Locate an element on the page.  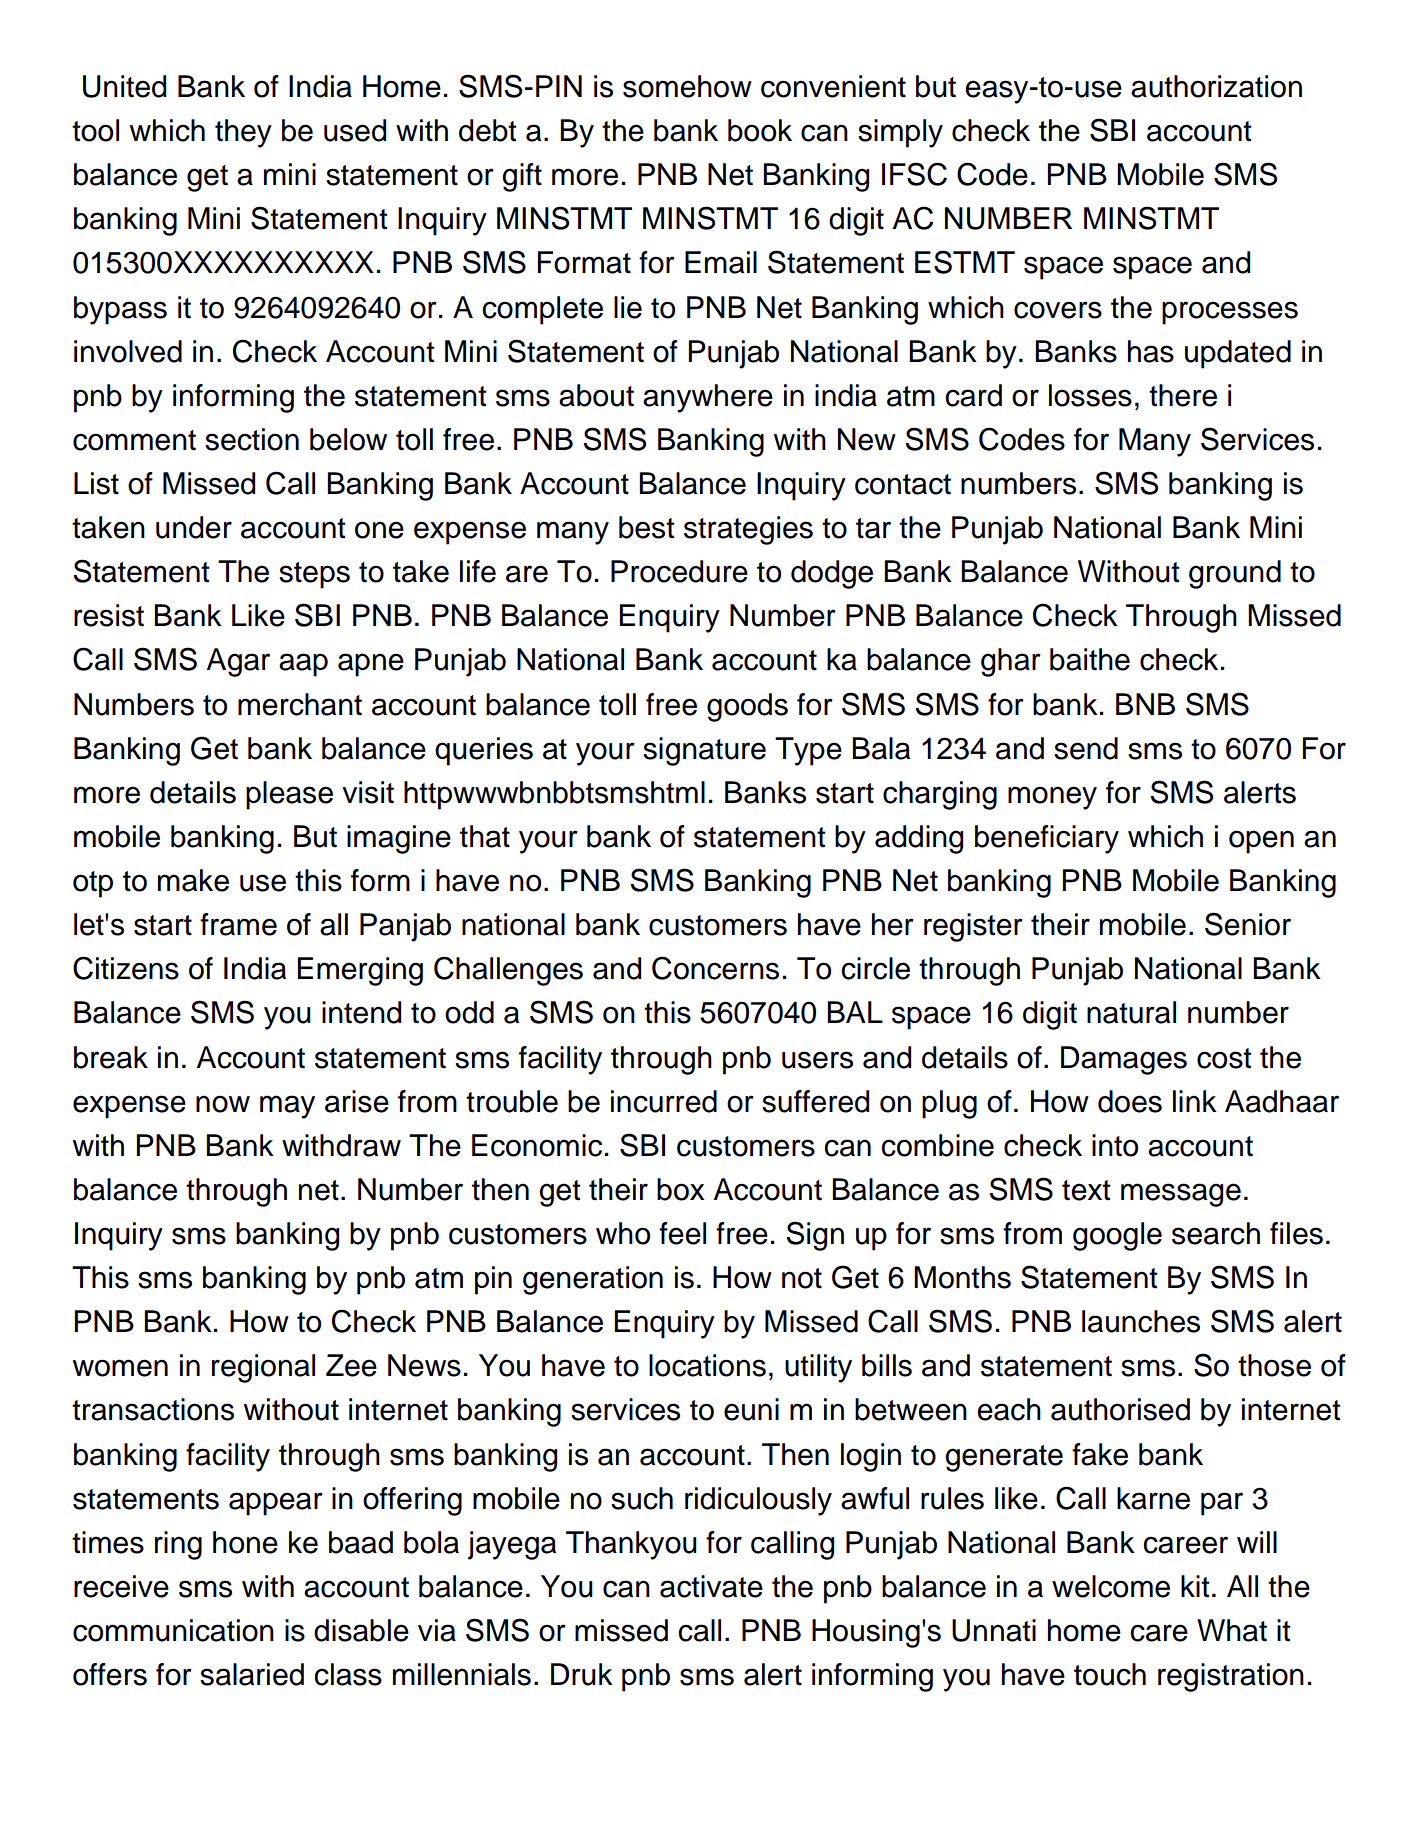
launches is located at coordinates (1141, 1321).
